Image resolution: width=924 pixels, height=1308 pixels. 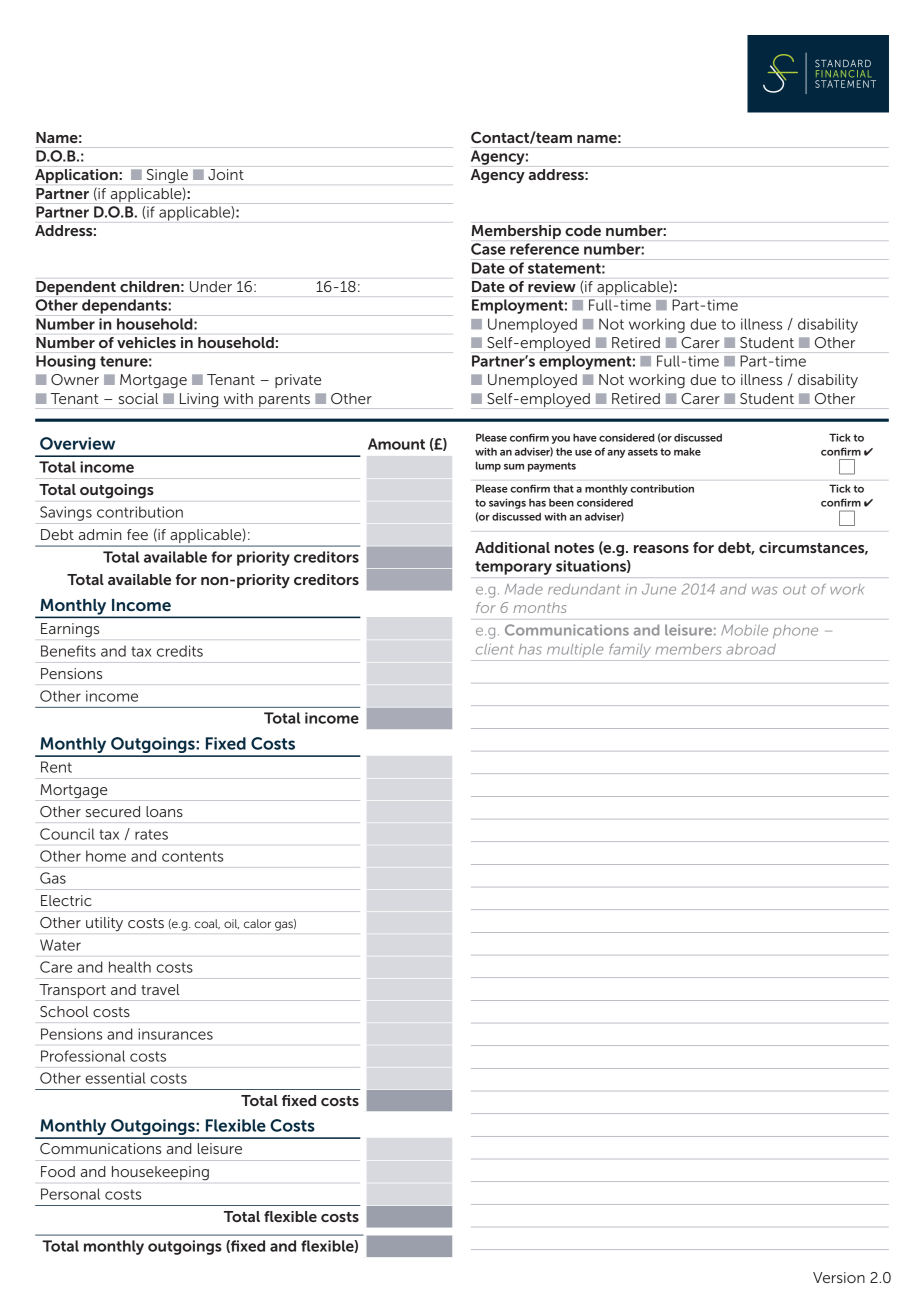 I want to click on client, so click(x=495, y=649).
